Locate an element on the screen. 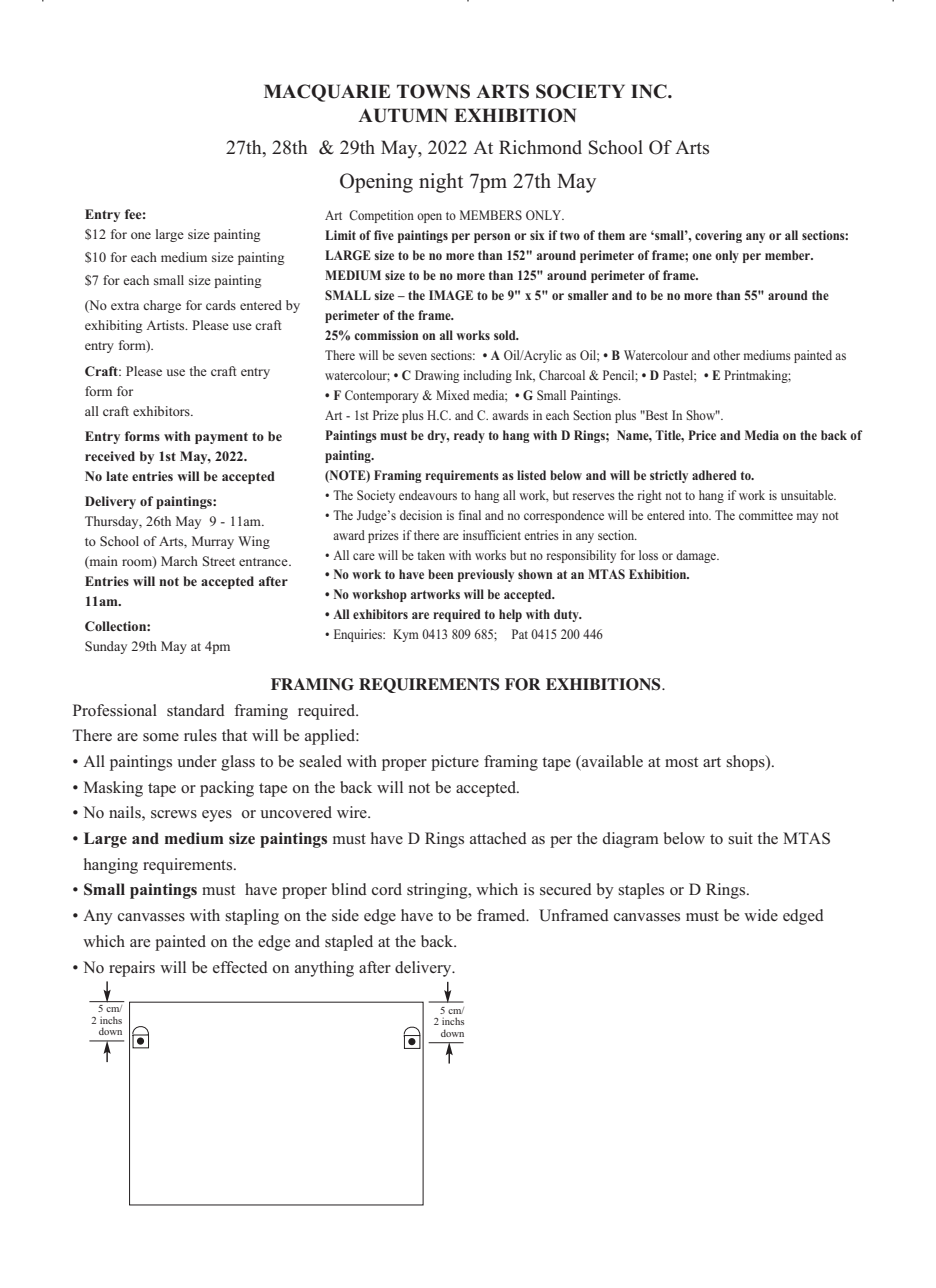 This screenshot has width=936, height=1288. into is located at coordinates (700, 515).
